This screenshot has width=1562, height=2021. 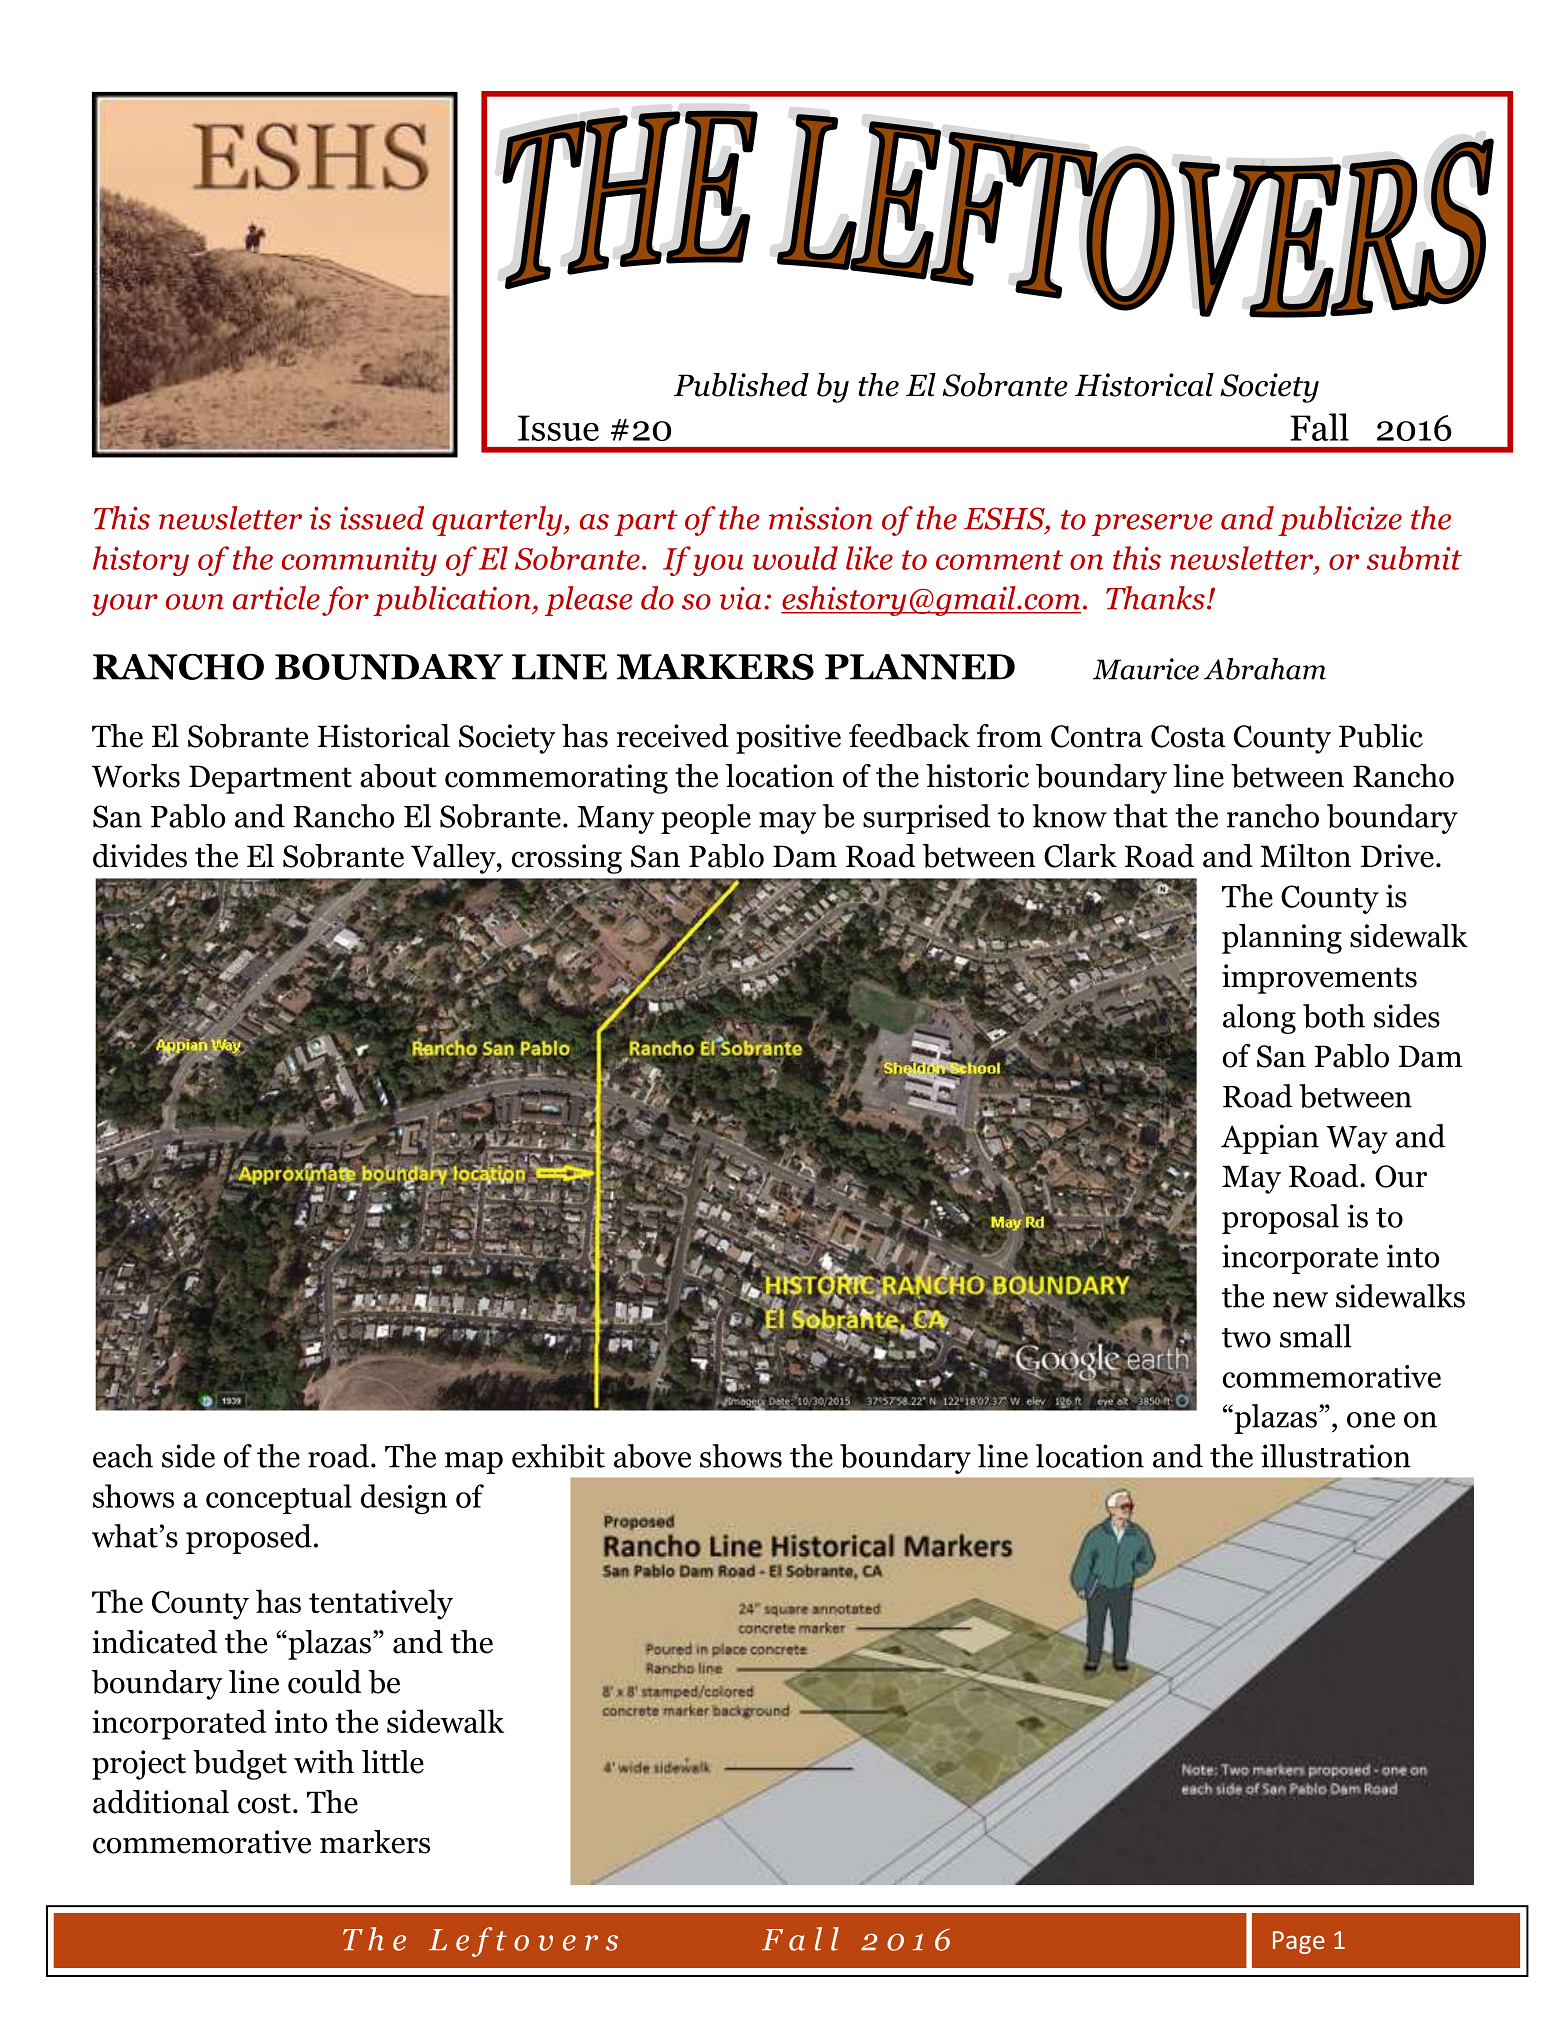 What do you see at coordinates (359, 561) in the screenshot?
I see `community` at bounding box center [359, 561].
